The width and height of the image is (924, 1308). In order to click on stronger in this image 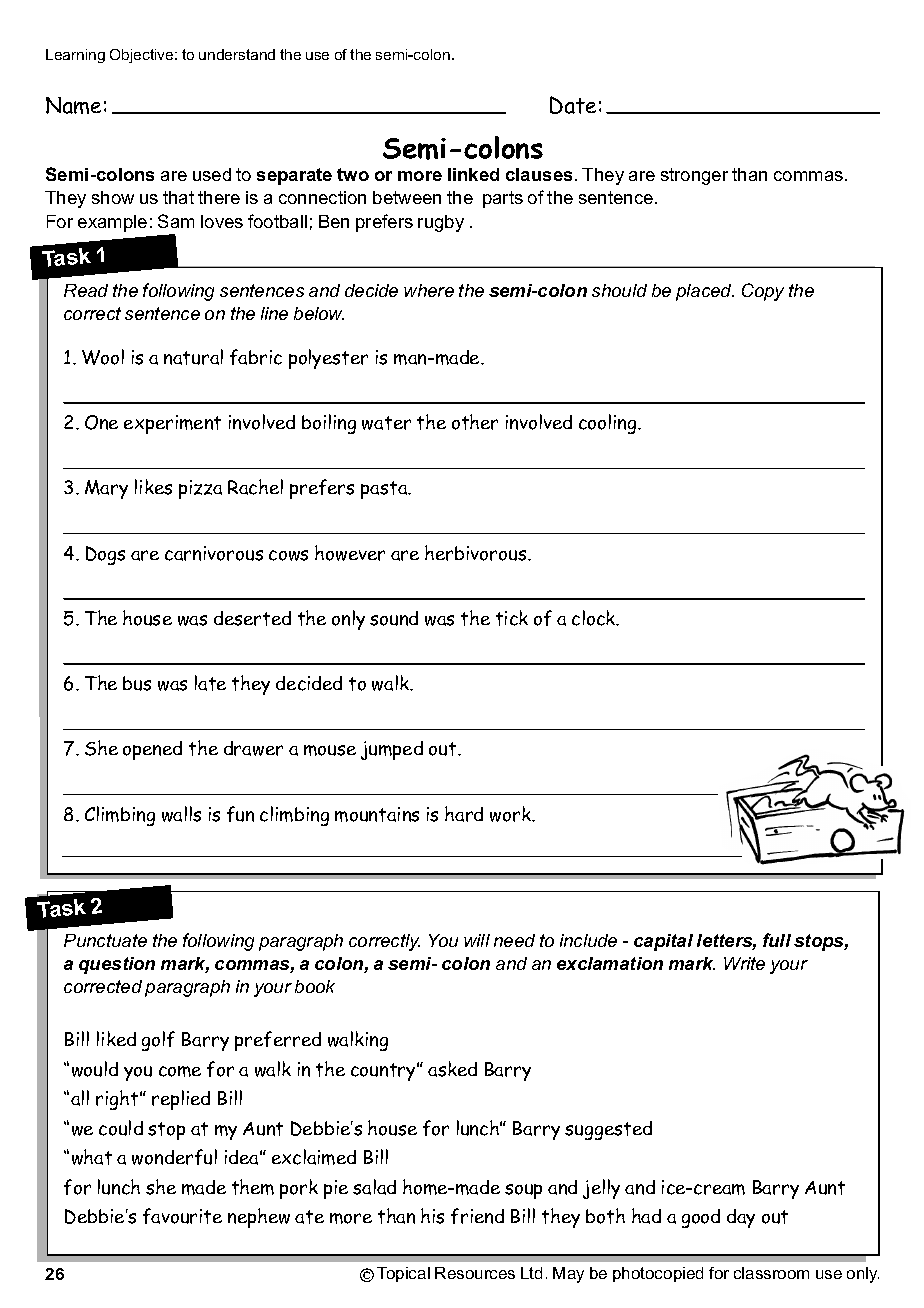, I will do `click(694, 176)`.
